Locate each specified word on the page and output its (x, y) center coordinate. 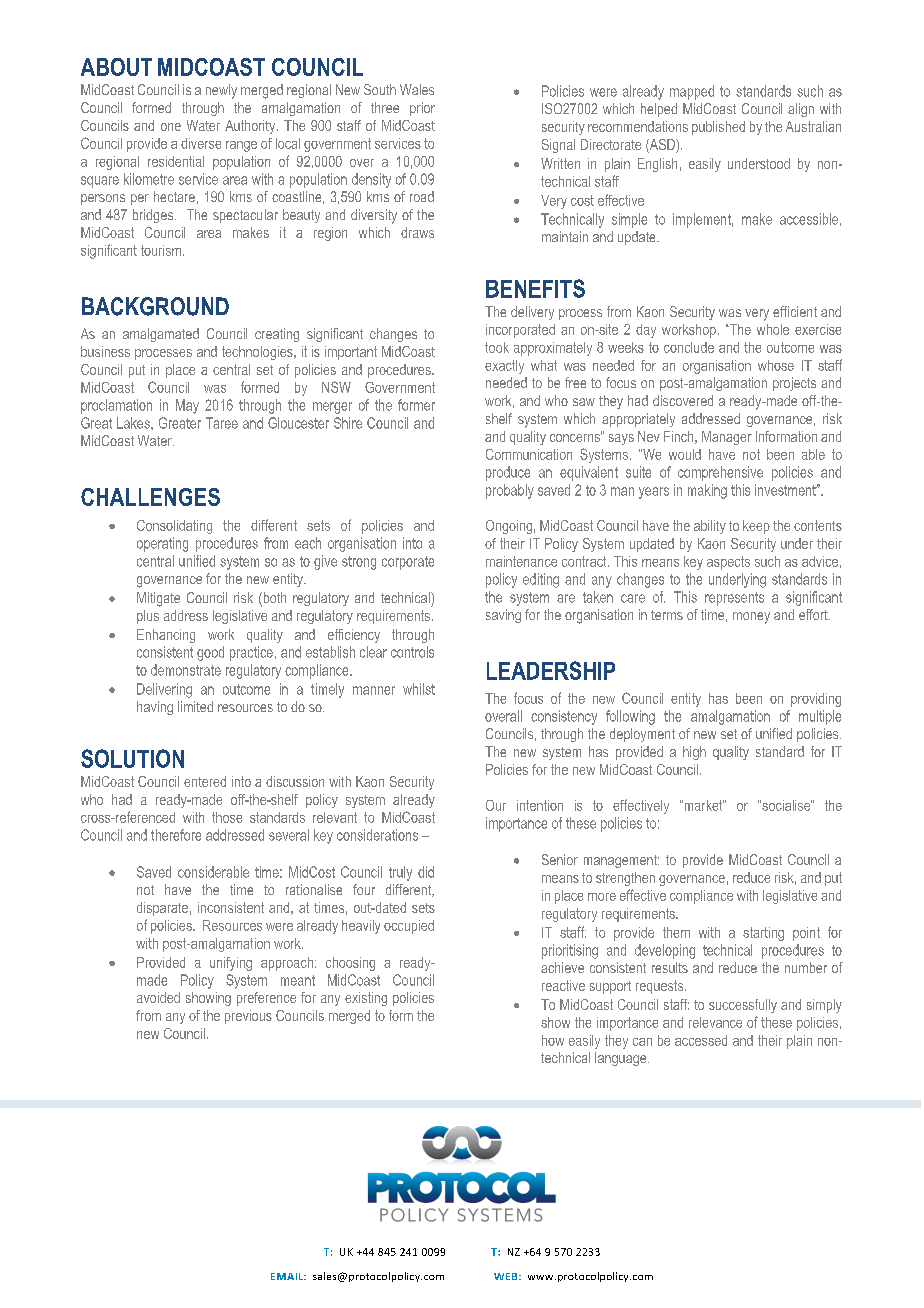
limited (195, 706)
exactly (504, 367)
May (187, 406)
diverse (201, 143)
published (718, 128)
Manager (727, 438)
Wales (417, 89)
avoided (158, 997)
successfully (743, 1006)
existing (366, 999)
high (694, 753)
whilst (419, 689)
